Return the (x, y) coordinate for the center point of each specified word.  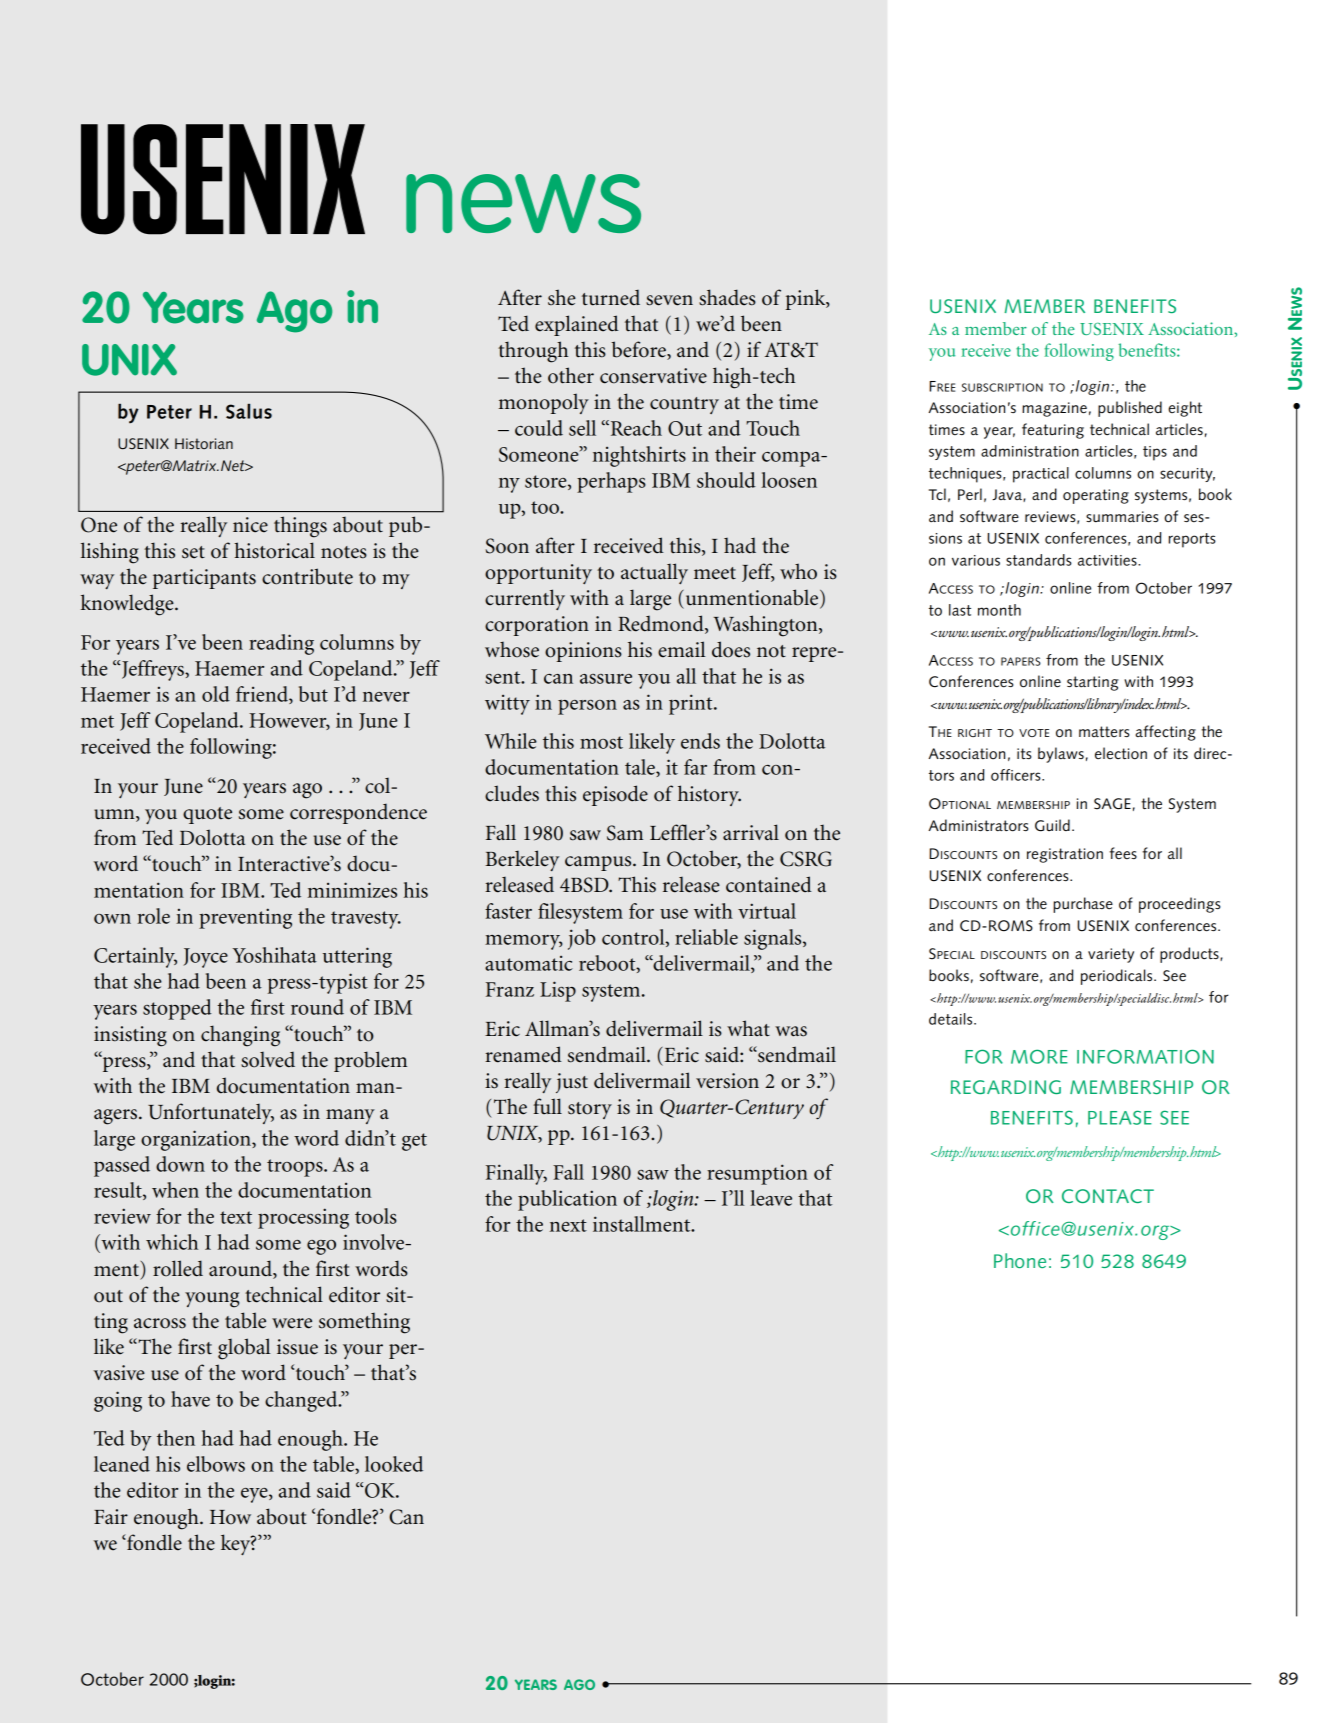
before (639, 350)
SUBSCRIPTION (1002, 387)
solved (268, 1059)
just (572, 1083)
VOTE (1034, 733)
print (692, 704)
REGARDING (1006, 1087)
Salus (249, 411)
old (216, 694)
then (176, 1438)
